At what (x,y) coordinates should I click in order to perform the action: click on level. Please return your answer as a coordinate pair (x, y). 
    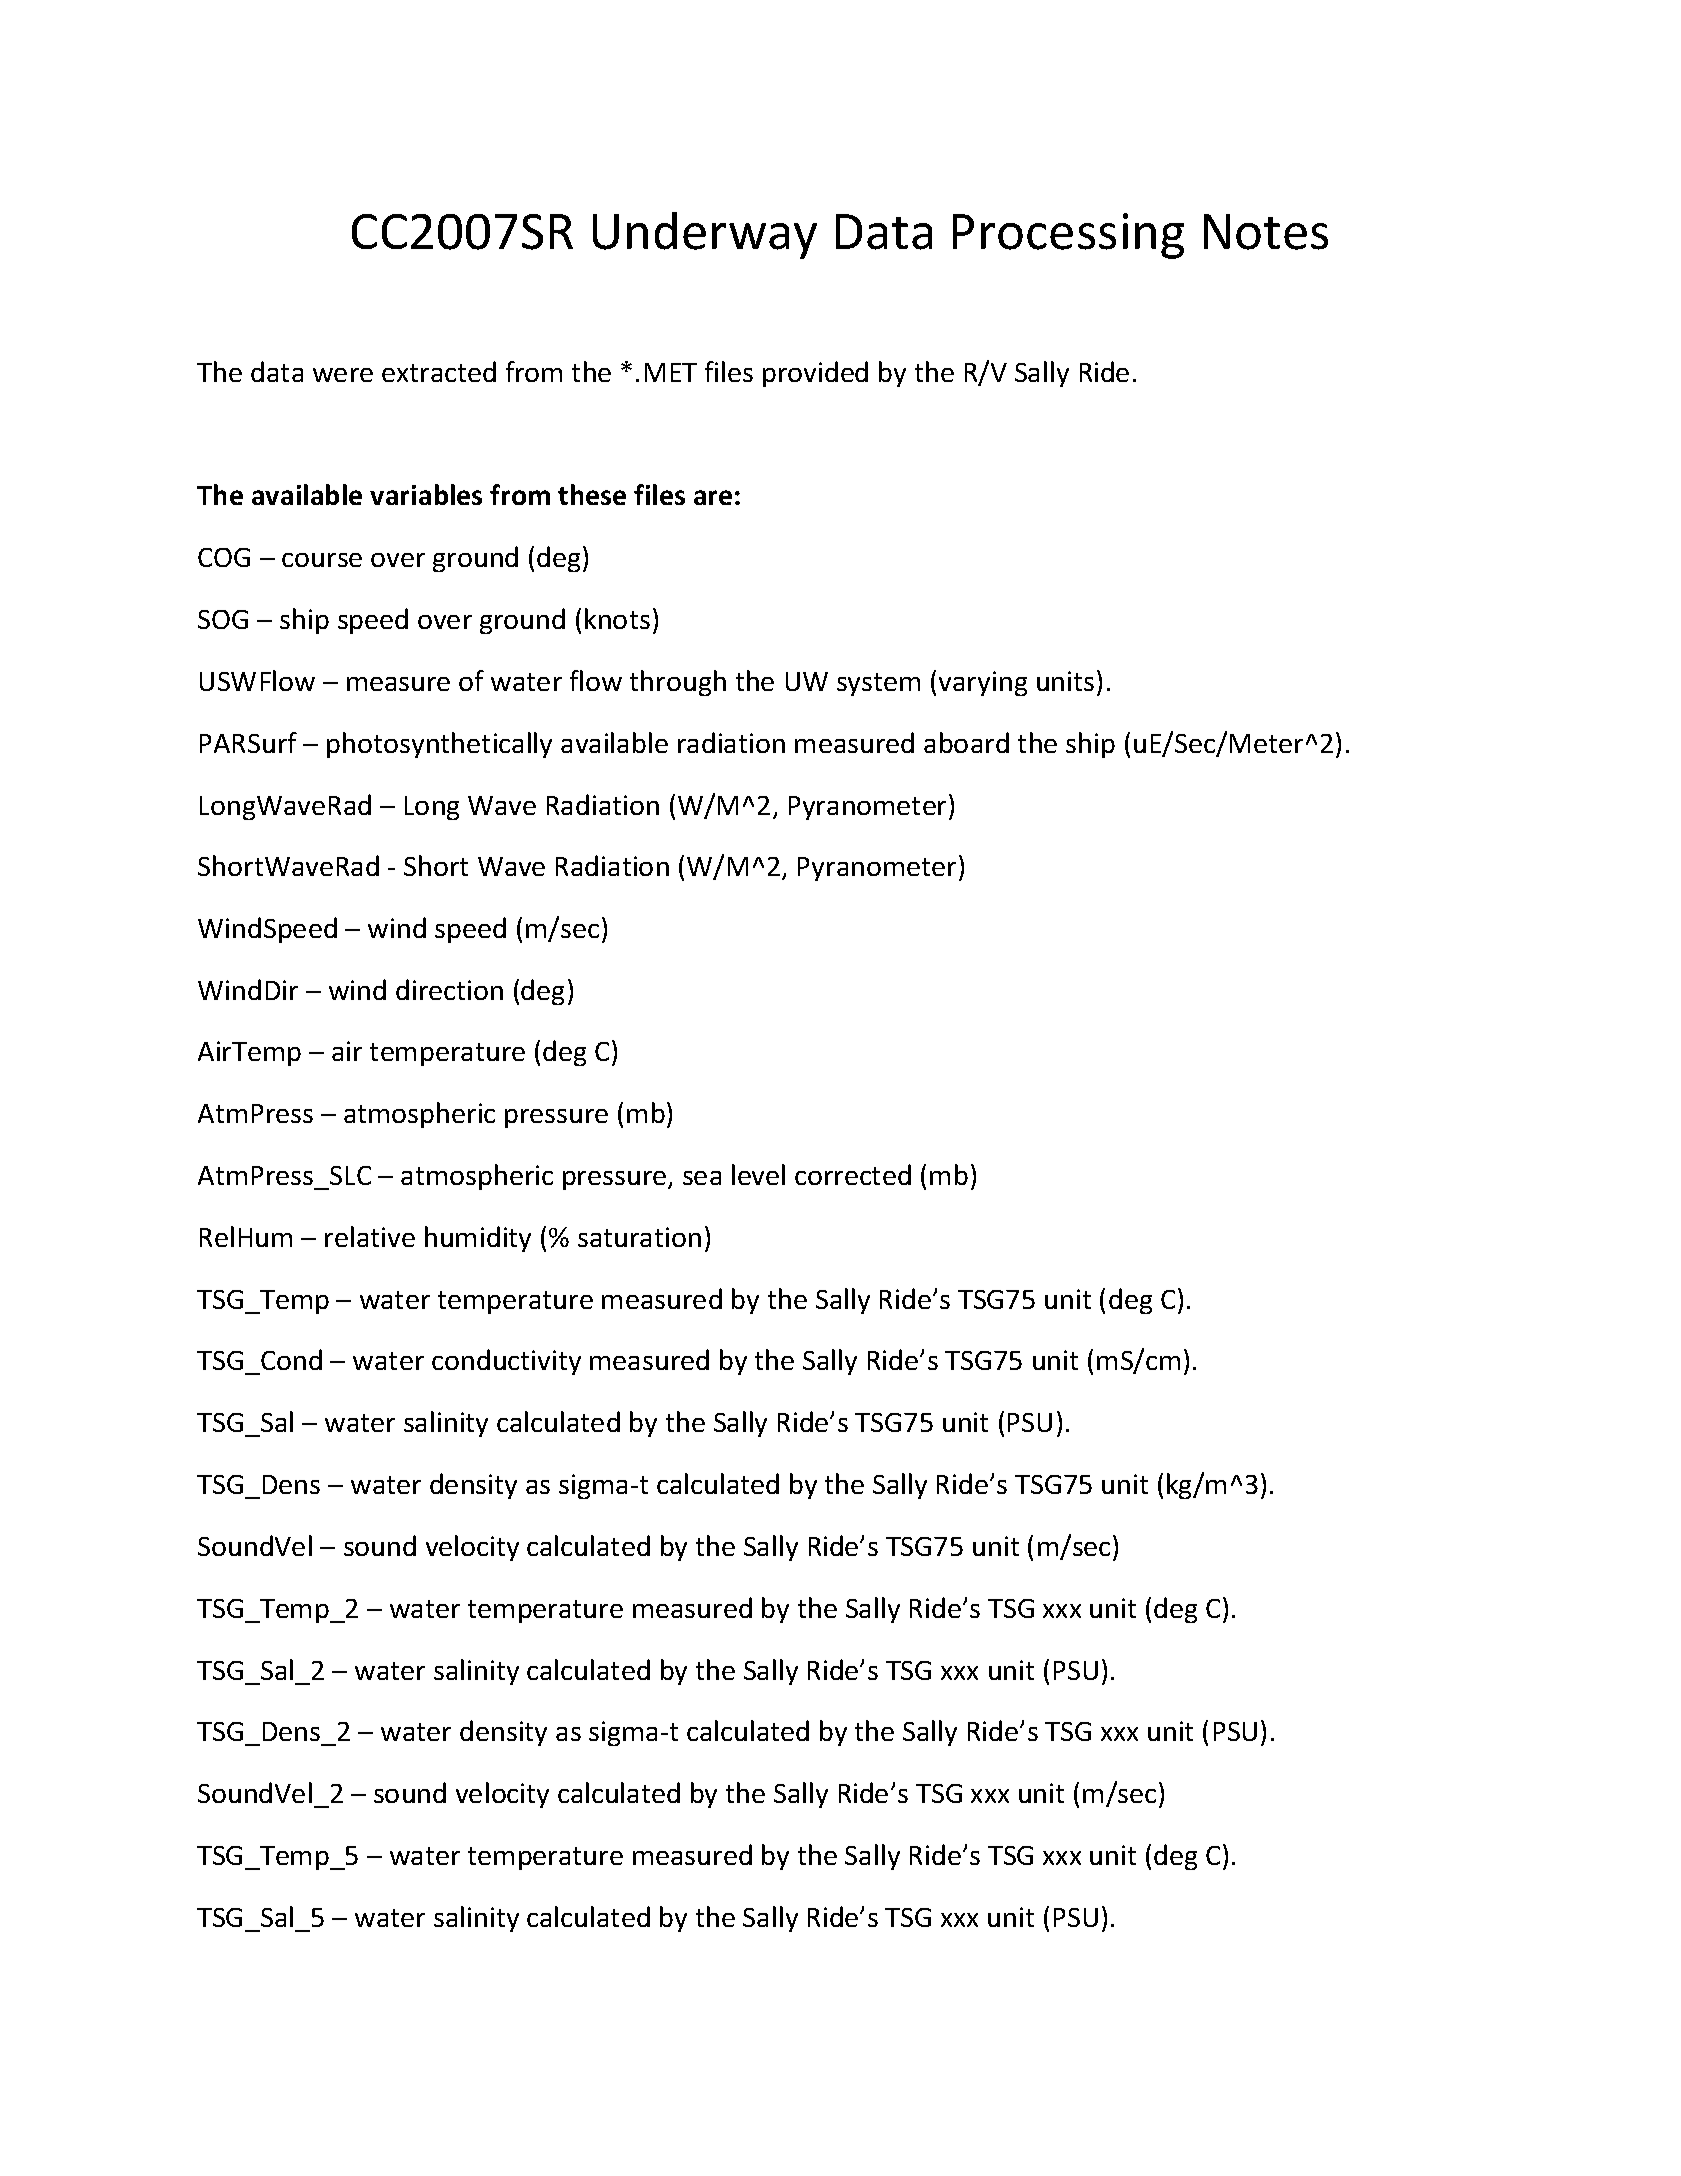
    Looking at the image, I should click on (758, 1174).
